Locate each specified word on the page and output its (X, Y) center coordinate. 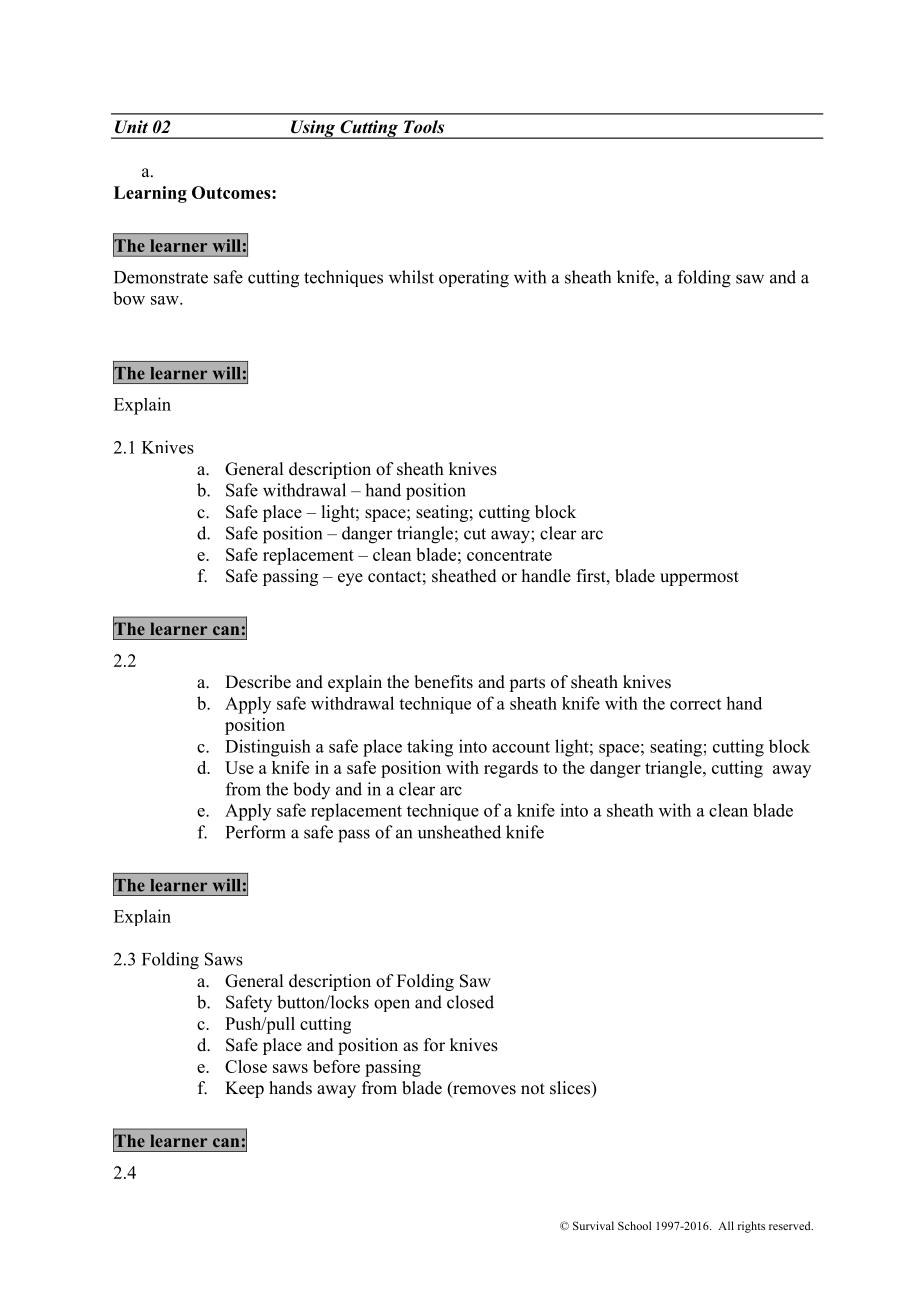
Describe (258, 682)
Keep (244, 1089)
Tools (424, 127)
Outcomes (232, 192)
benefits (443, 682)
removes (483, 1091)
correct (695, 704)
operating (474, 279)
